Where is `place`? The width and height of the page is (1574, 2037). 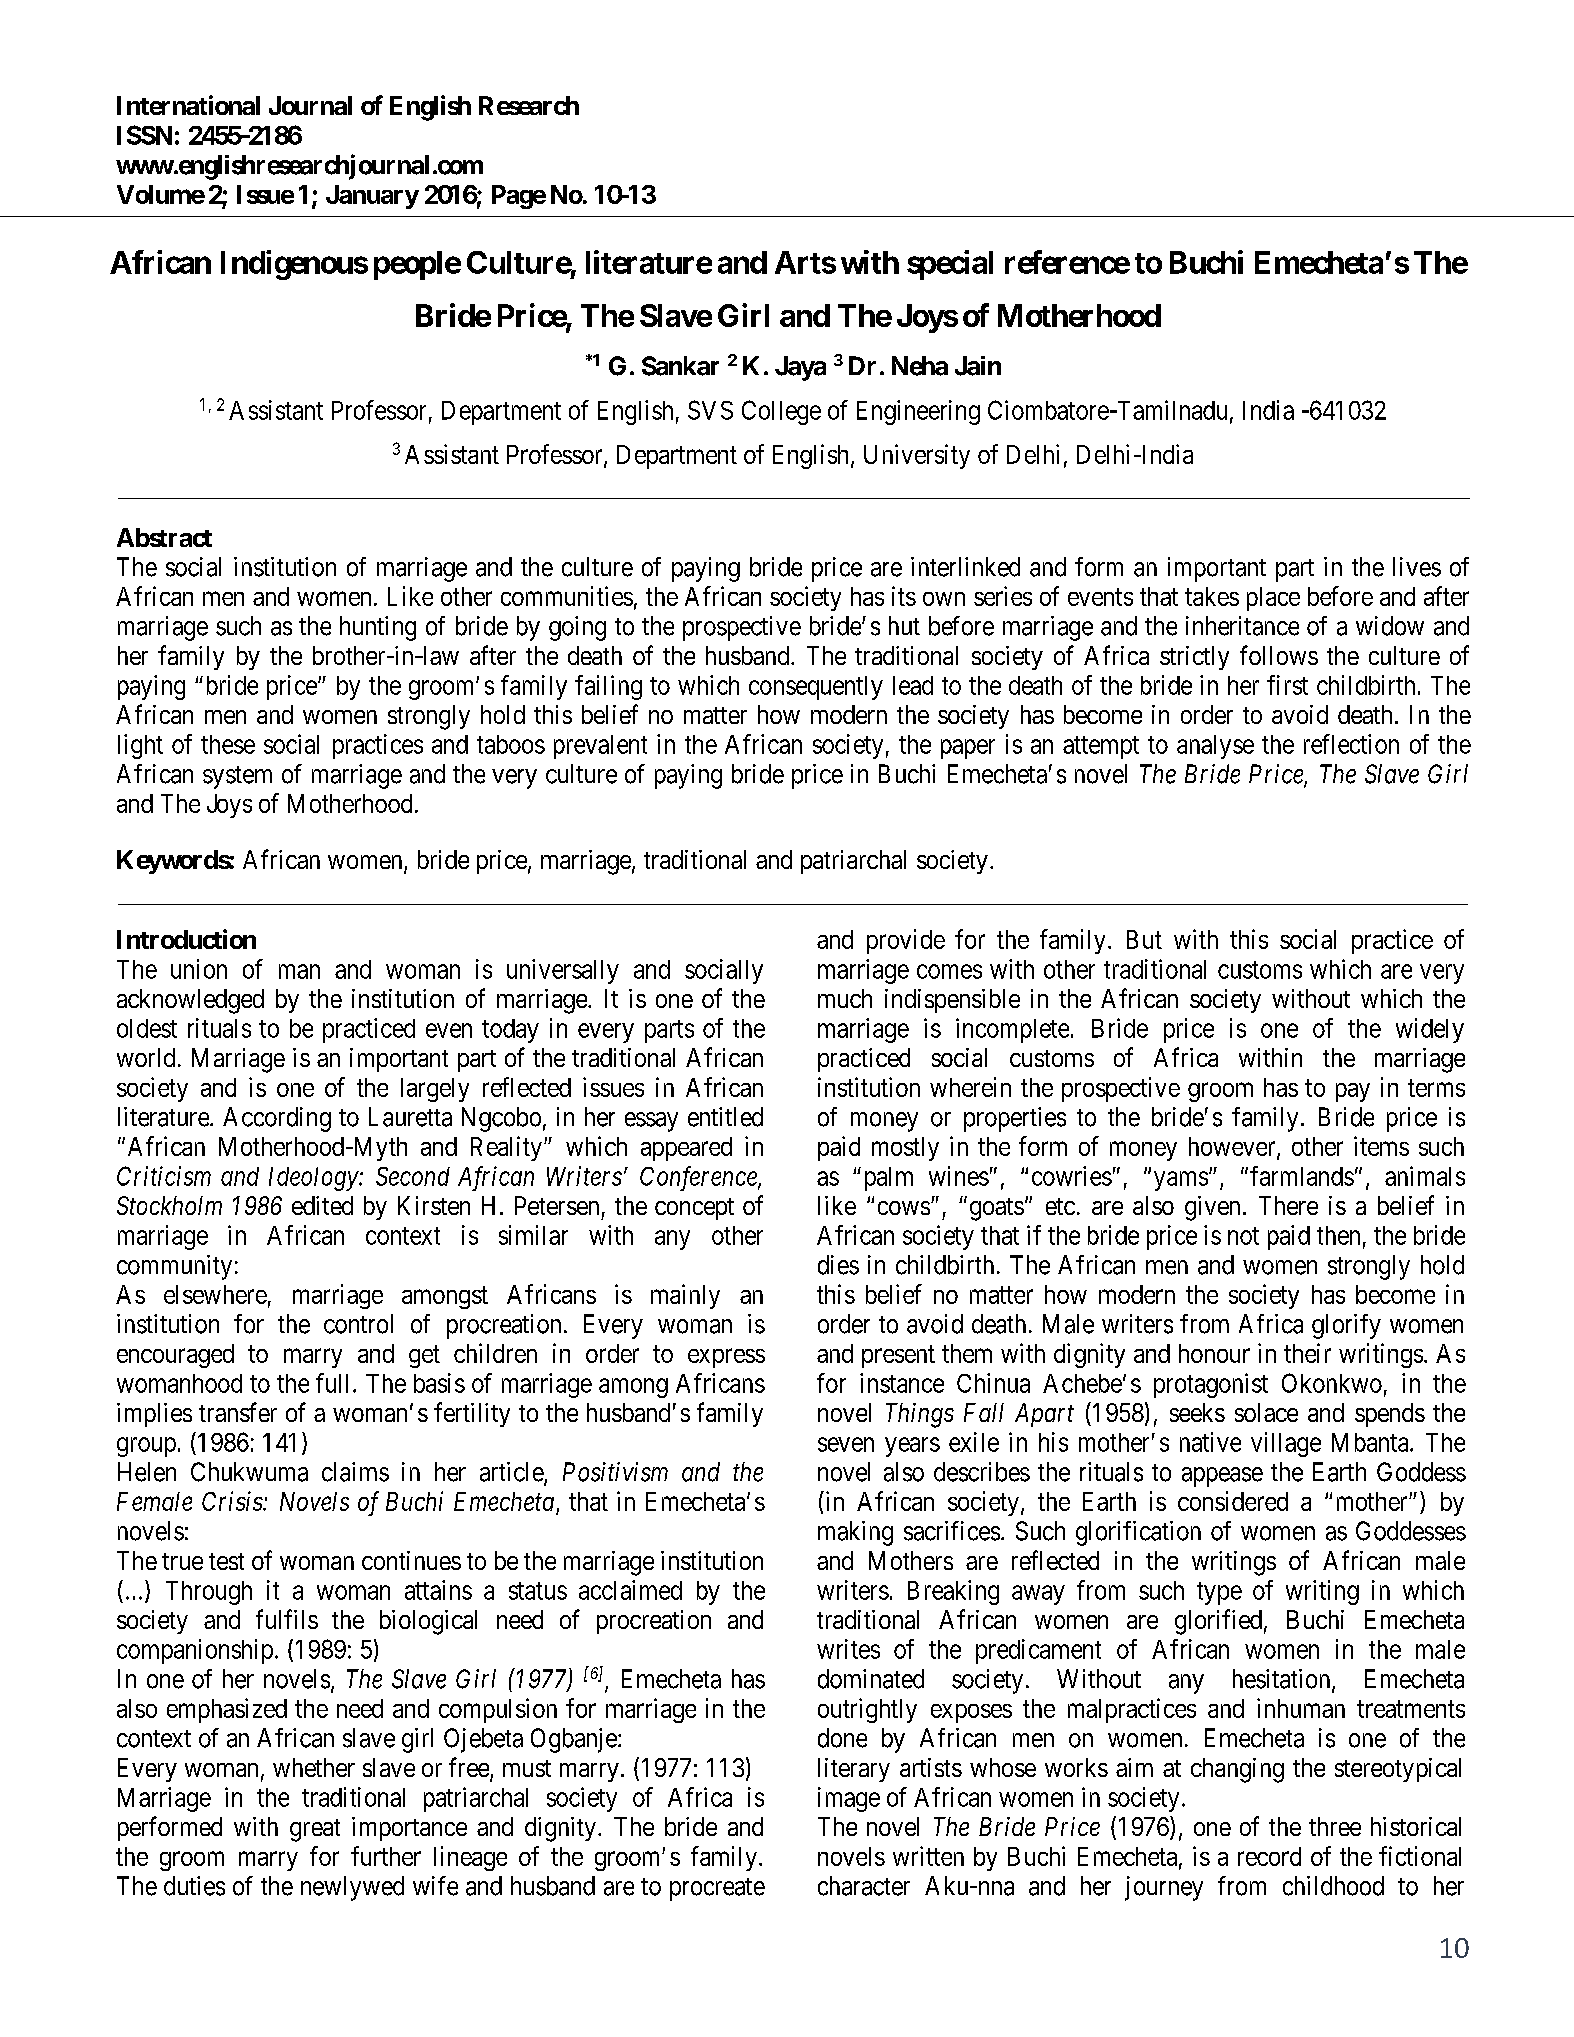
place is located at coordinates (1273, 599).
